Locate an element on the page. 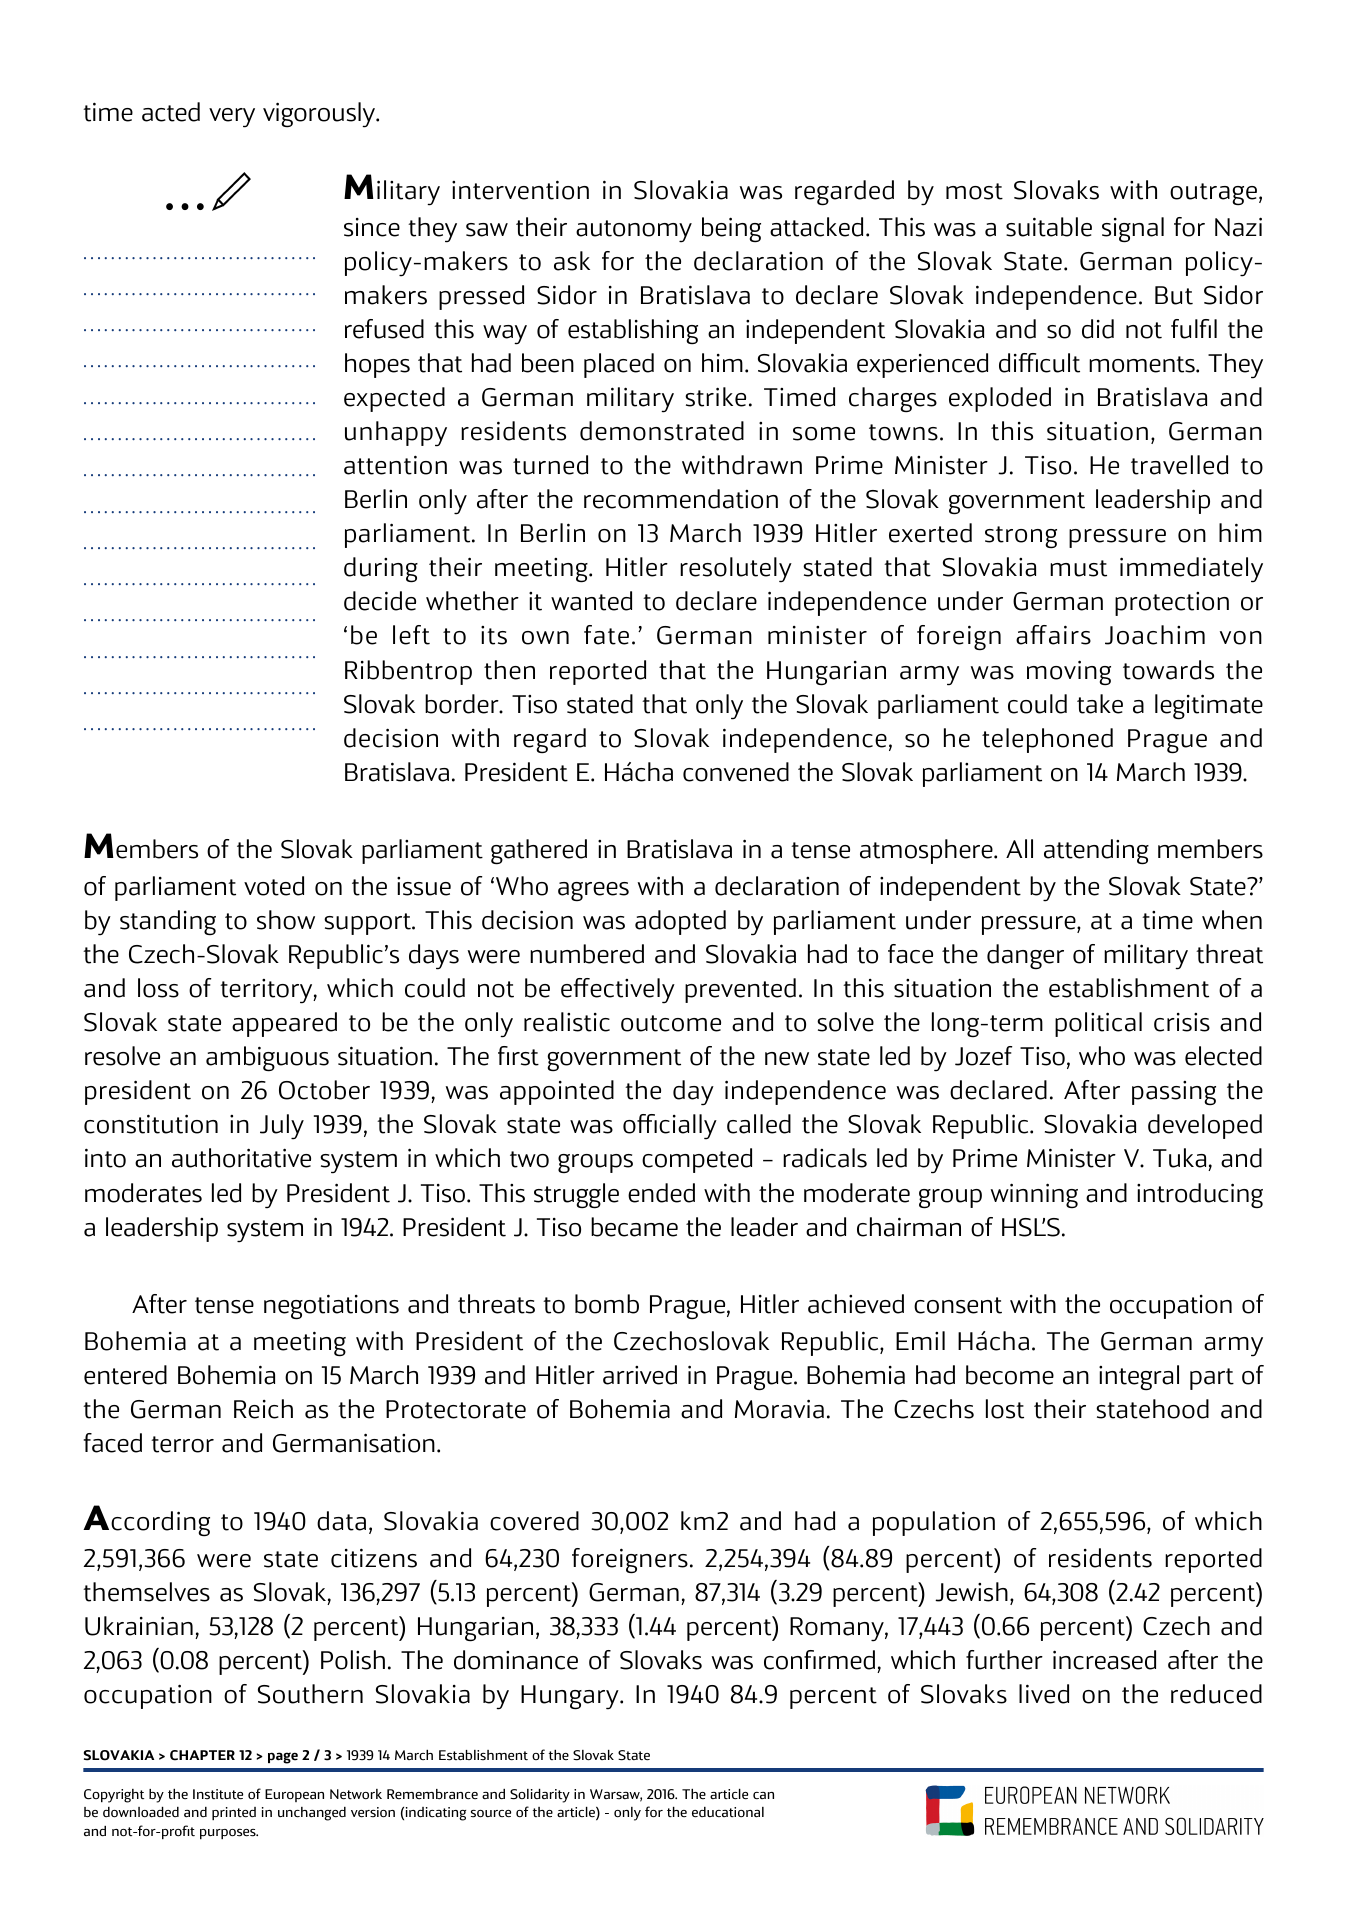 Image resolution: width=1347 pixels, height=1905 pixels. signal is located at coordinates (1133, 230).
